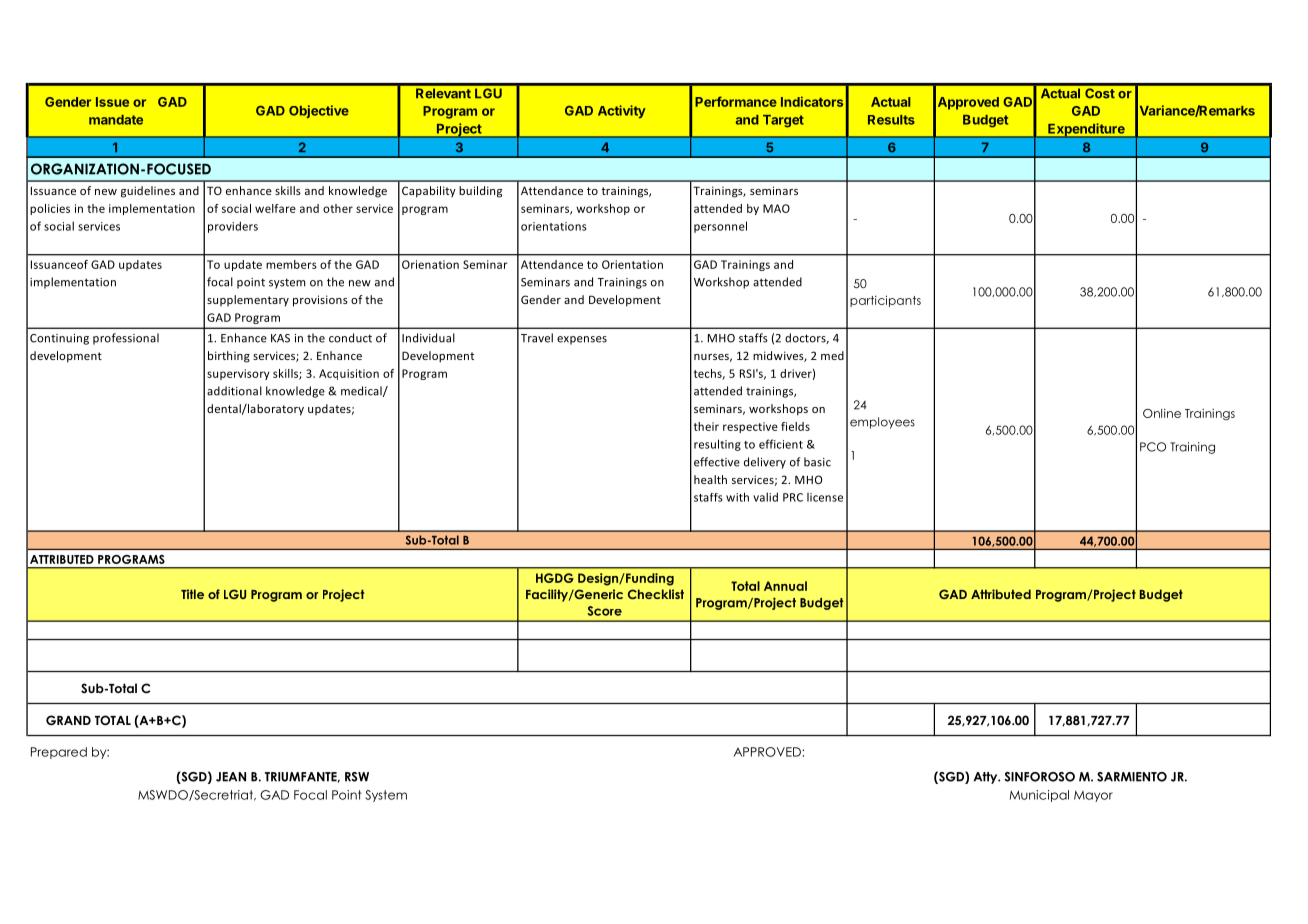 The height and width of the page is (924, 1308). What do you see at coordinates (231, 777) in the page?
I see `JEAN` at bounding box center [231, 777].
